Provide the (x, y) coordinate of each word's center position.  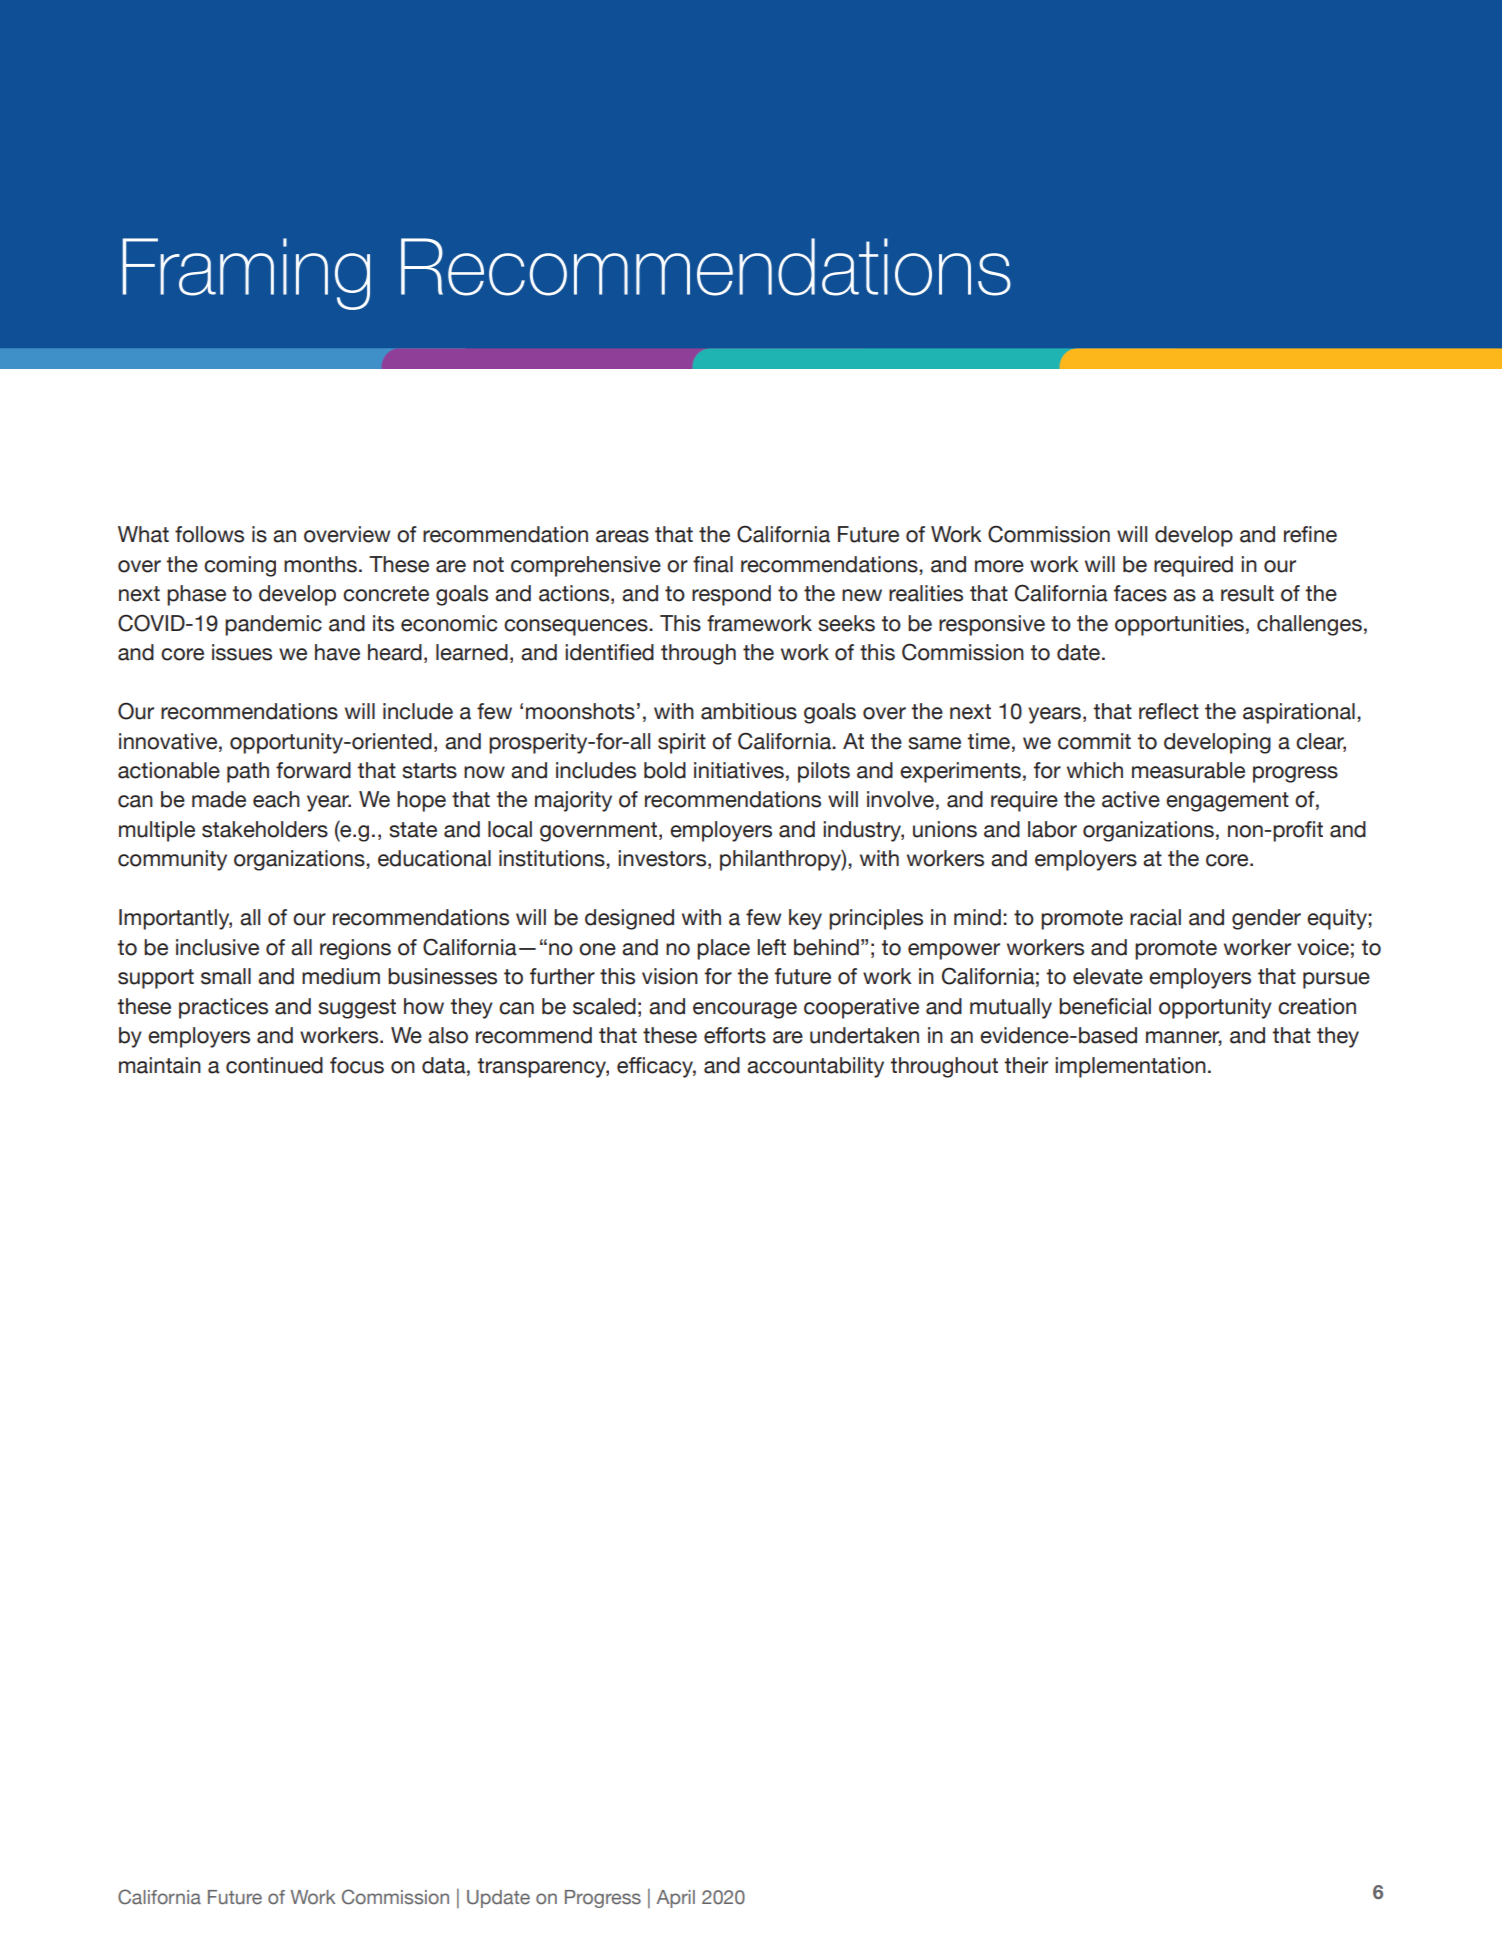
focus (357, 1065)
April (675, 1899)
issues (242, 652)
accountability (815, 1067)
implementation (1130, 1067)
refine (1310, 534)
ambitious (749, 711)
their (1026, 1065)
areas (622, 536)
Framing (246, 274)
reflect (1169, 711)
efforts (735, 1035)
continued (274, 1065)
